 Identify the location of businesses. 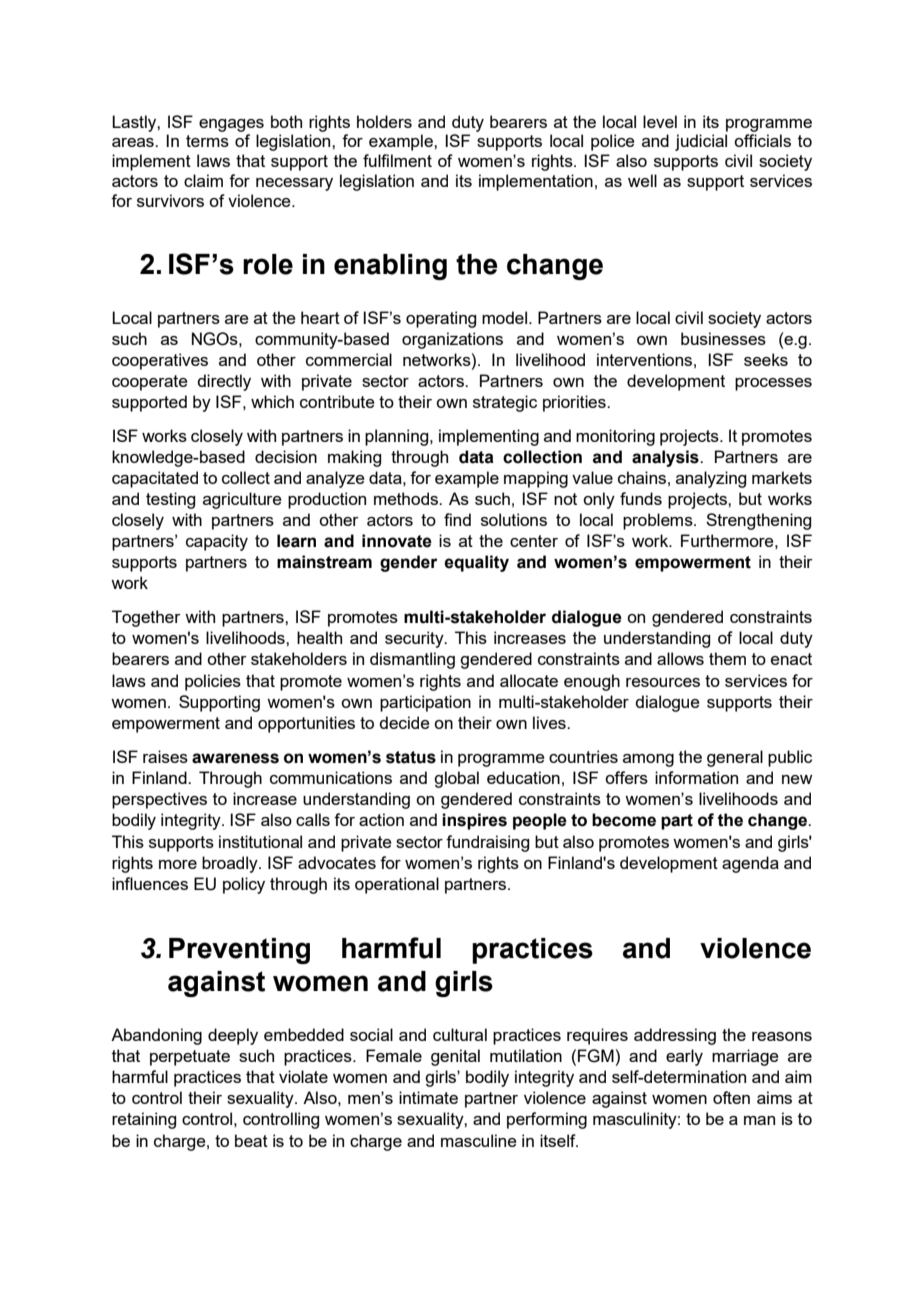
(723, 338).
